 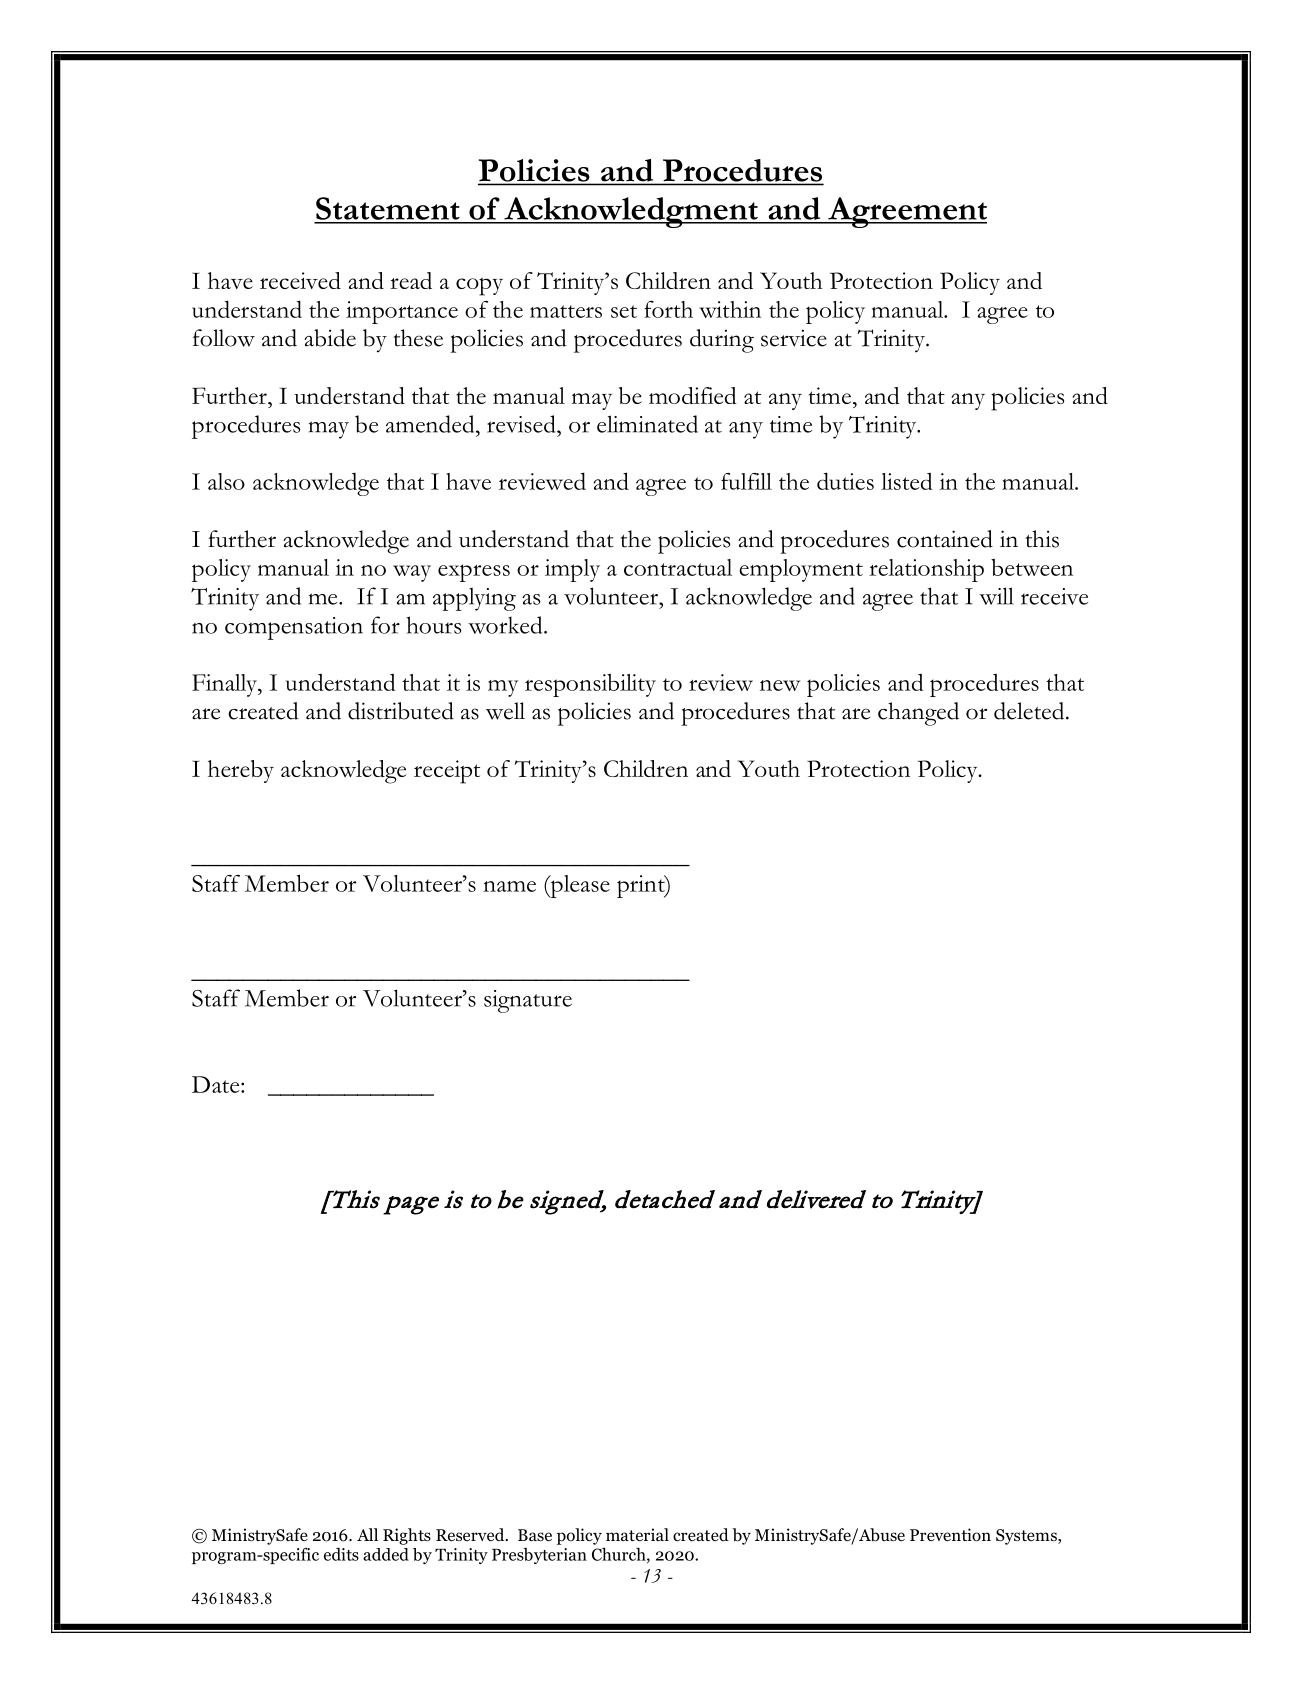 What do you see at coordinates (637, 1534) in the image?
I see `material` at bounding box center [637, 1534].
